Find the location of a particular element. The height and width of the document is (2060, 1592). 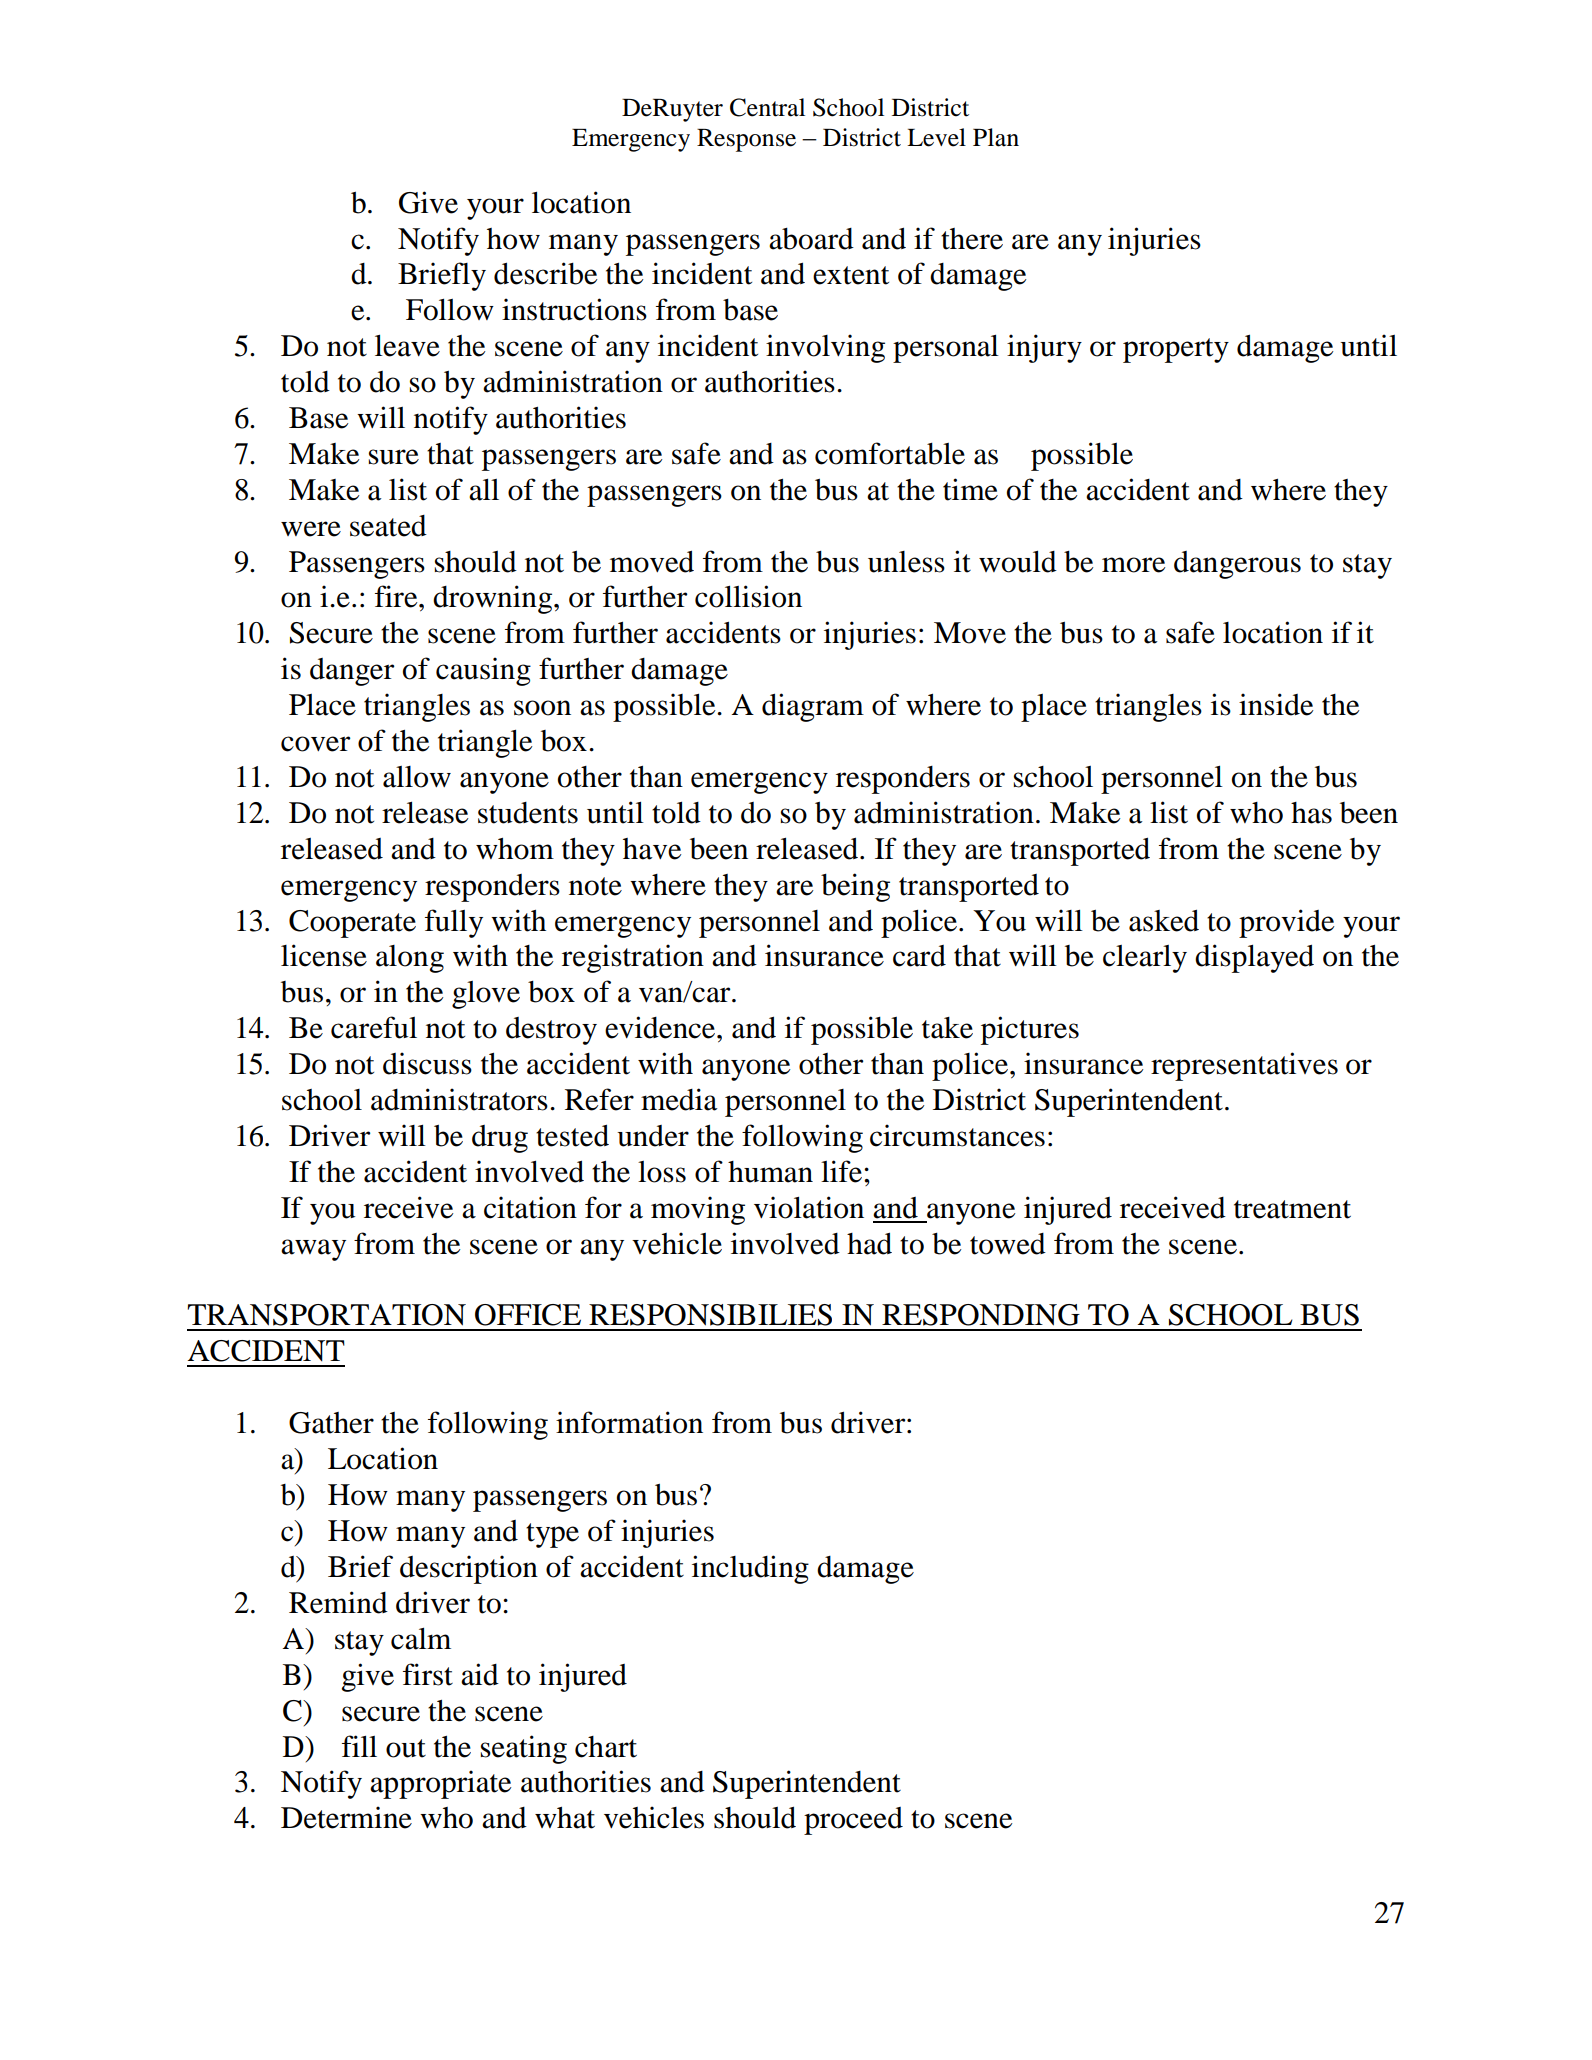

clearly is located at coordinates (1145, 959).
